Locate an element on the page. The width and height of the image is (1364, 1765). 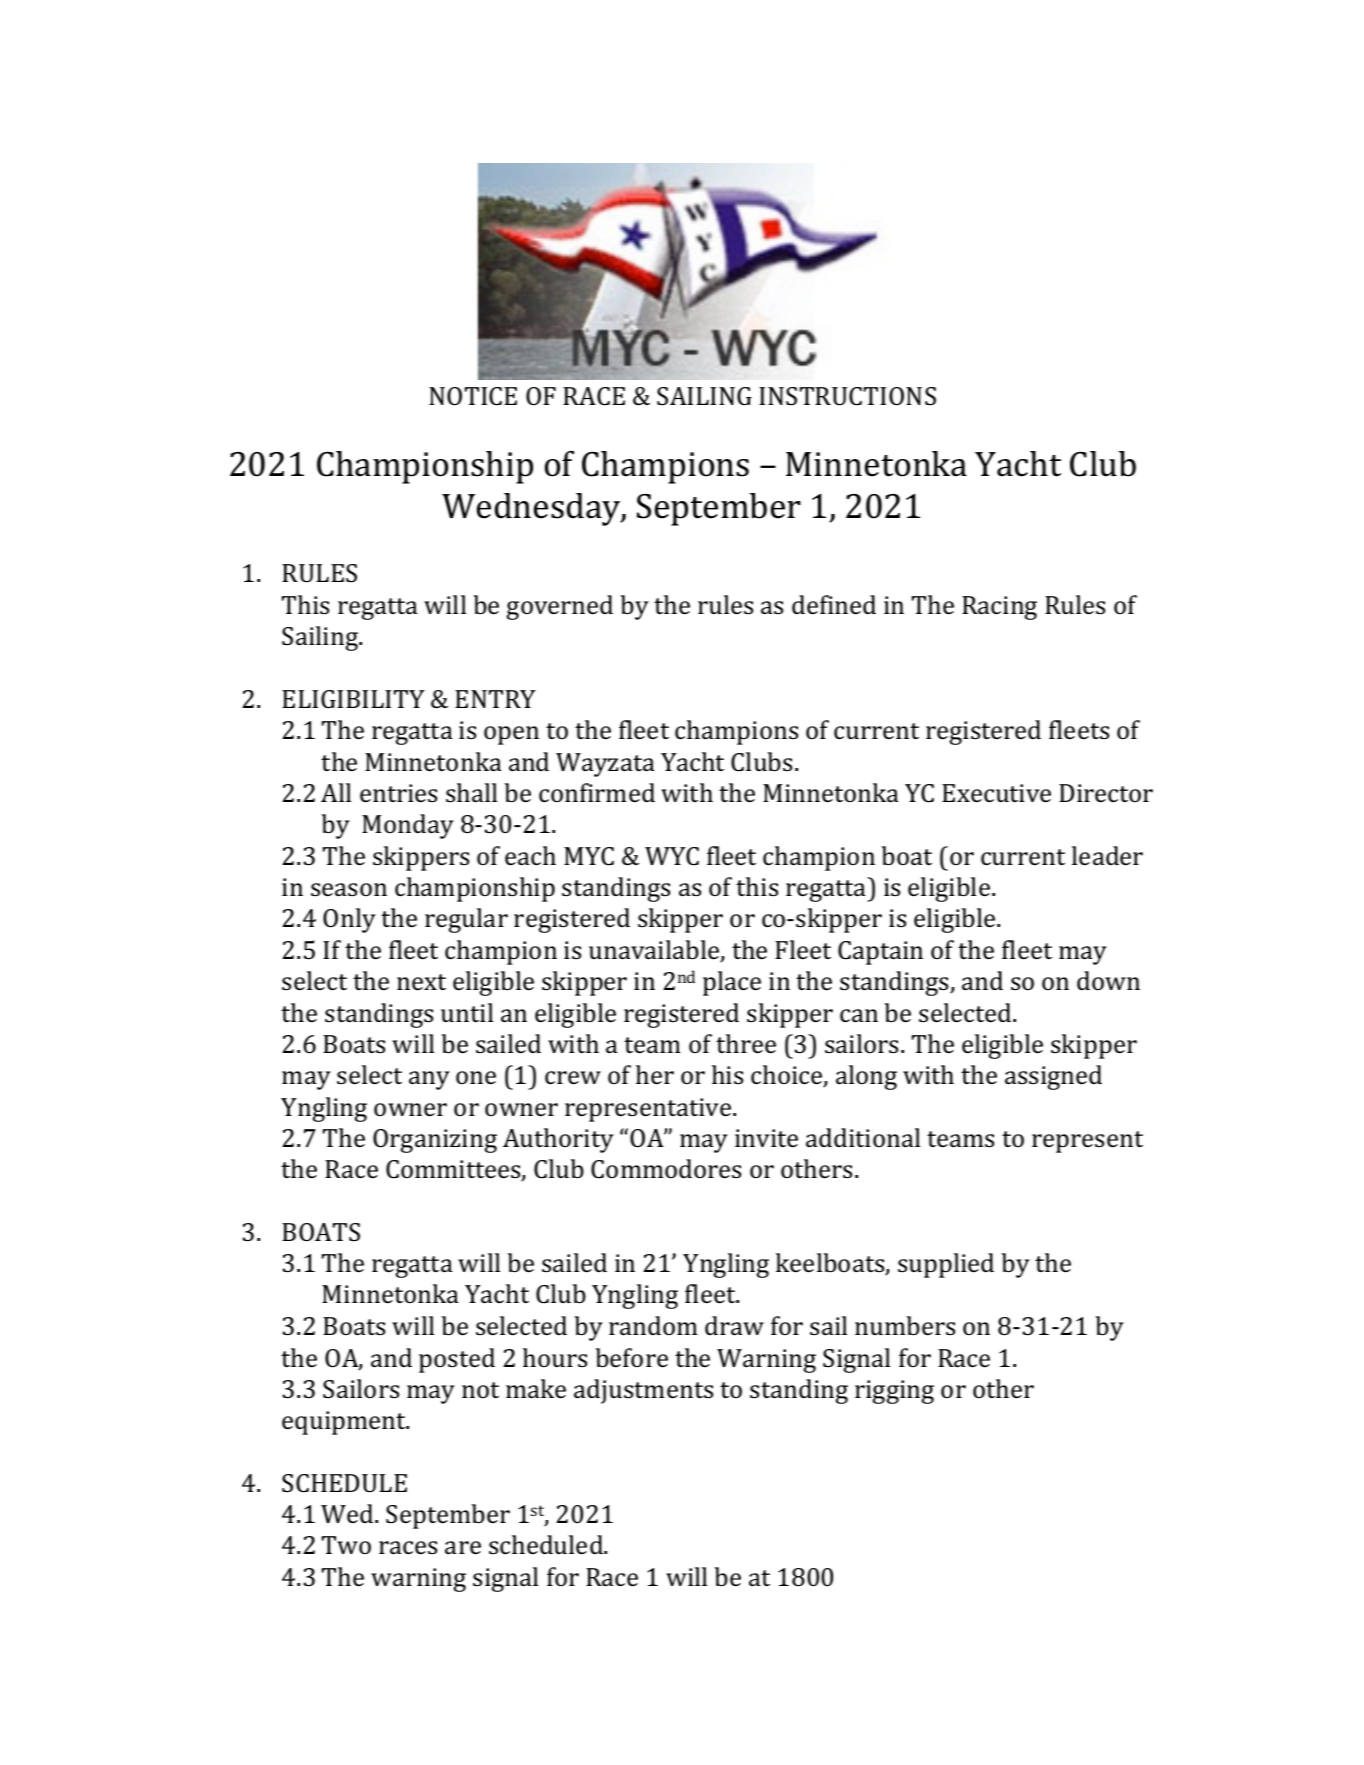
rigging is located at coordinates (894, 1392).
